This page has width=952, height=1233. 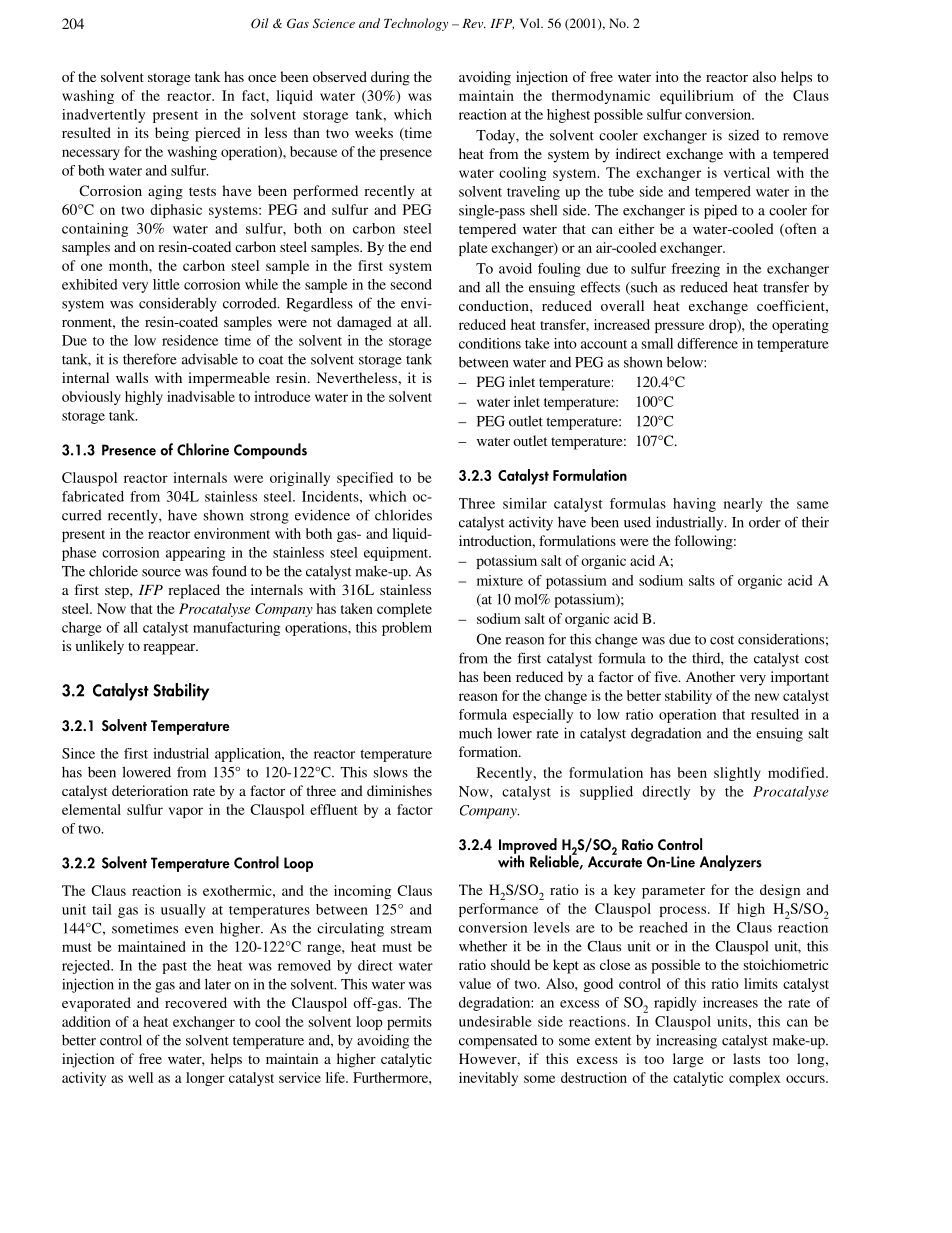 I want to click on permits, so click(x=409, y=1023).
